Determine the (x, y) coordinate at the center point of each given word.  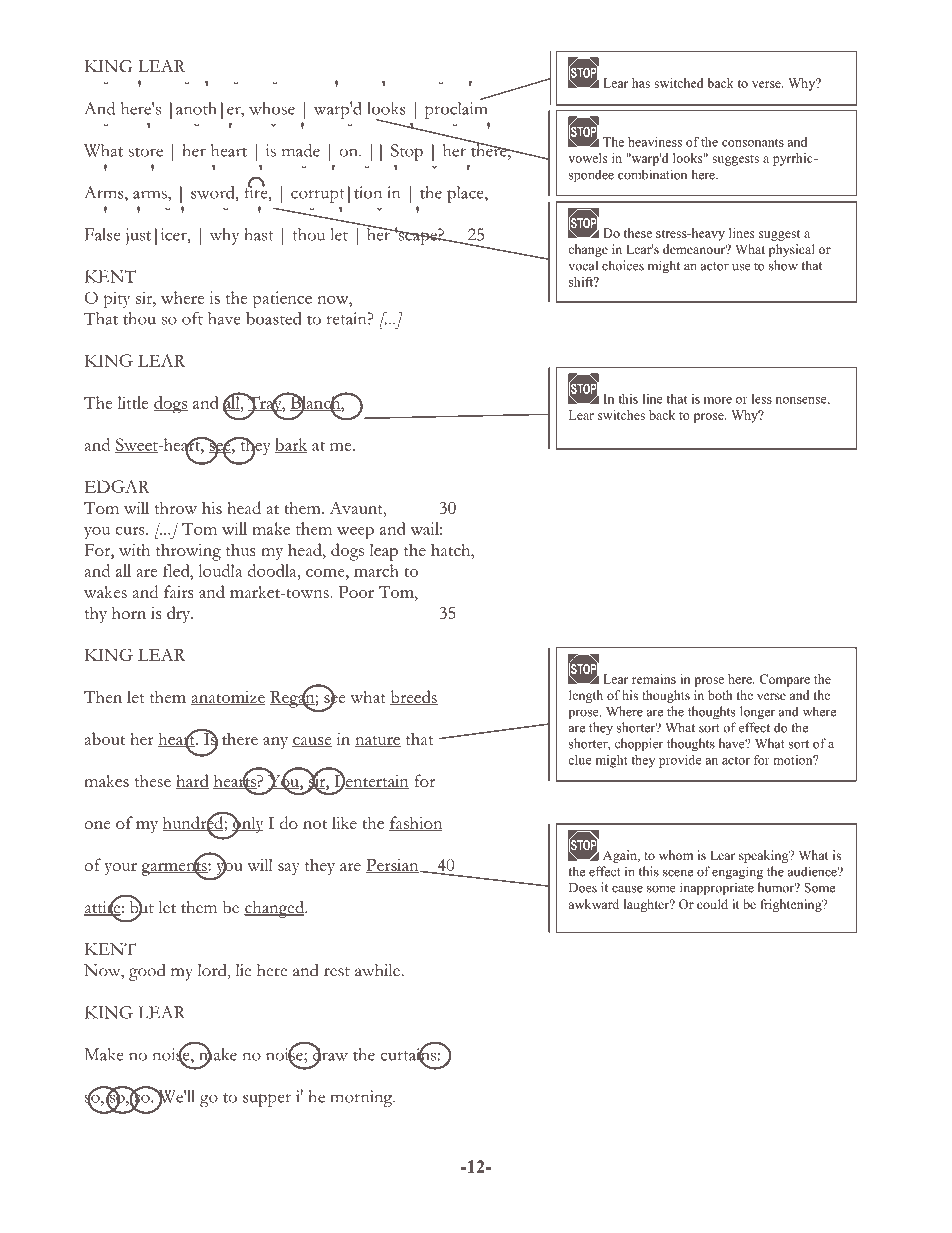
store (146, 152)
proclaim (456, 110)
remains (654, 679)
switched (679, 83)
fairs (178, 591)
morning (363, 1098)
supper (267, 1100)
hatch (452, 549)
